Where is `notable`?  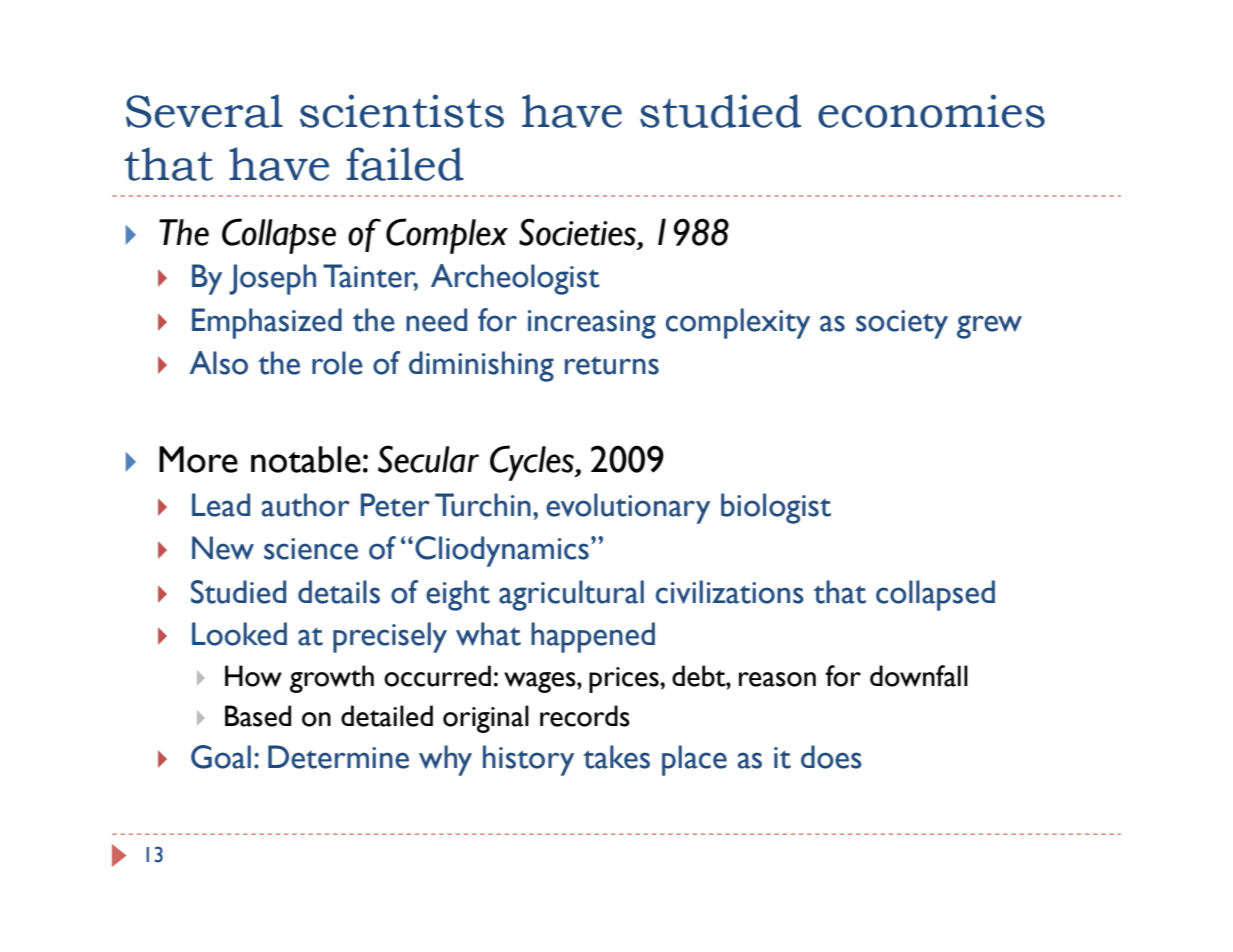 notable is located at coordinates (306, 459).
